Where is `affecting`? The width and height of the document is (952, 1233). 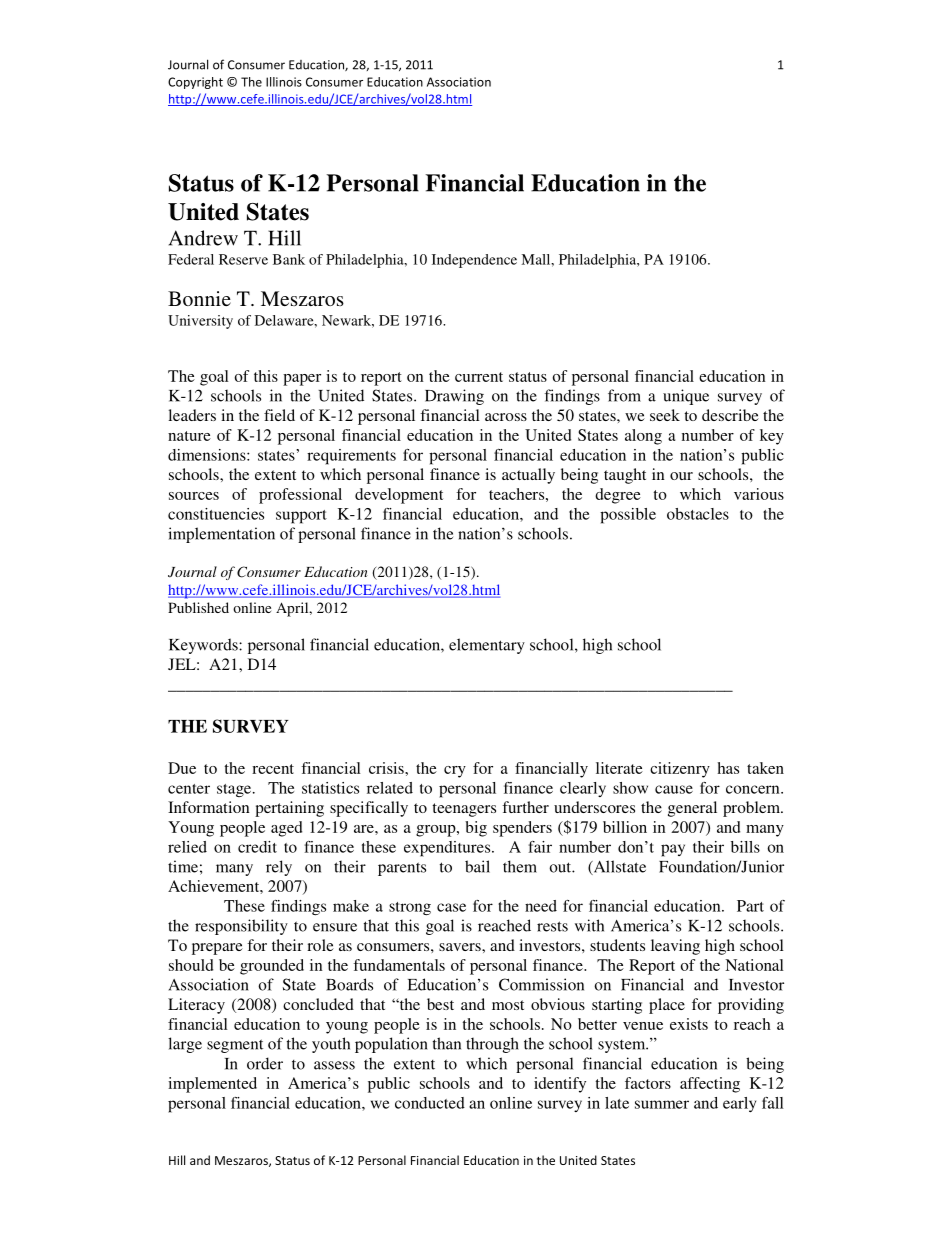 affecting is located at coordinates (710, 1085).
